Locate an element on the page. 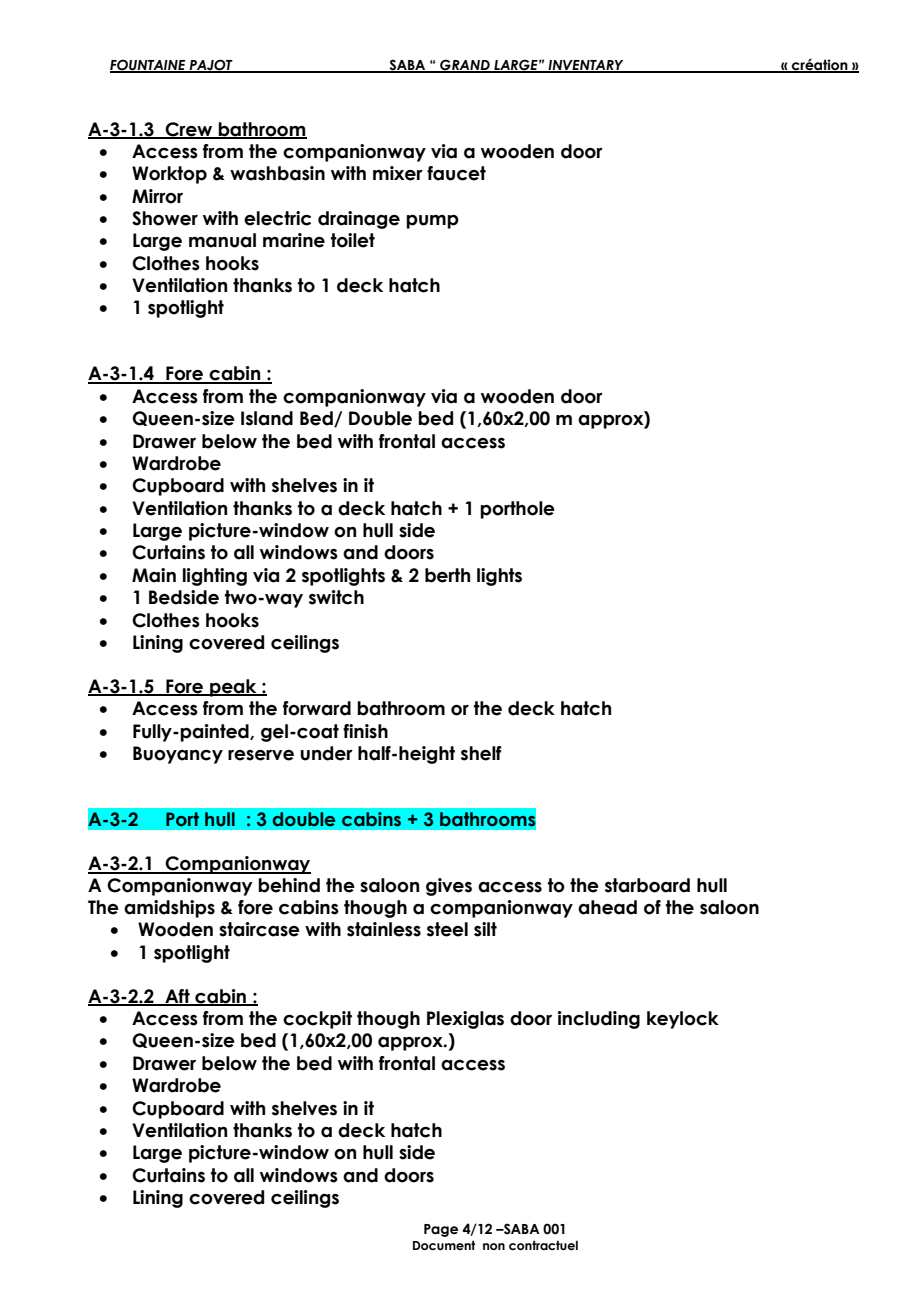 The height and width of the document is (1308, 924). peak is located at coordinates (233, 688).
